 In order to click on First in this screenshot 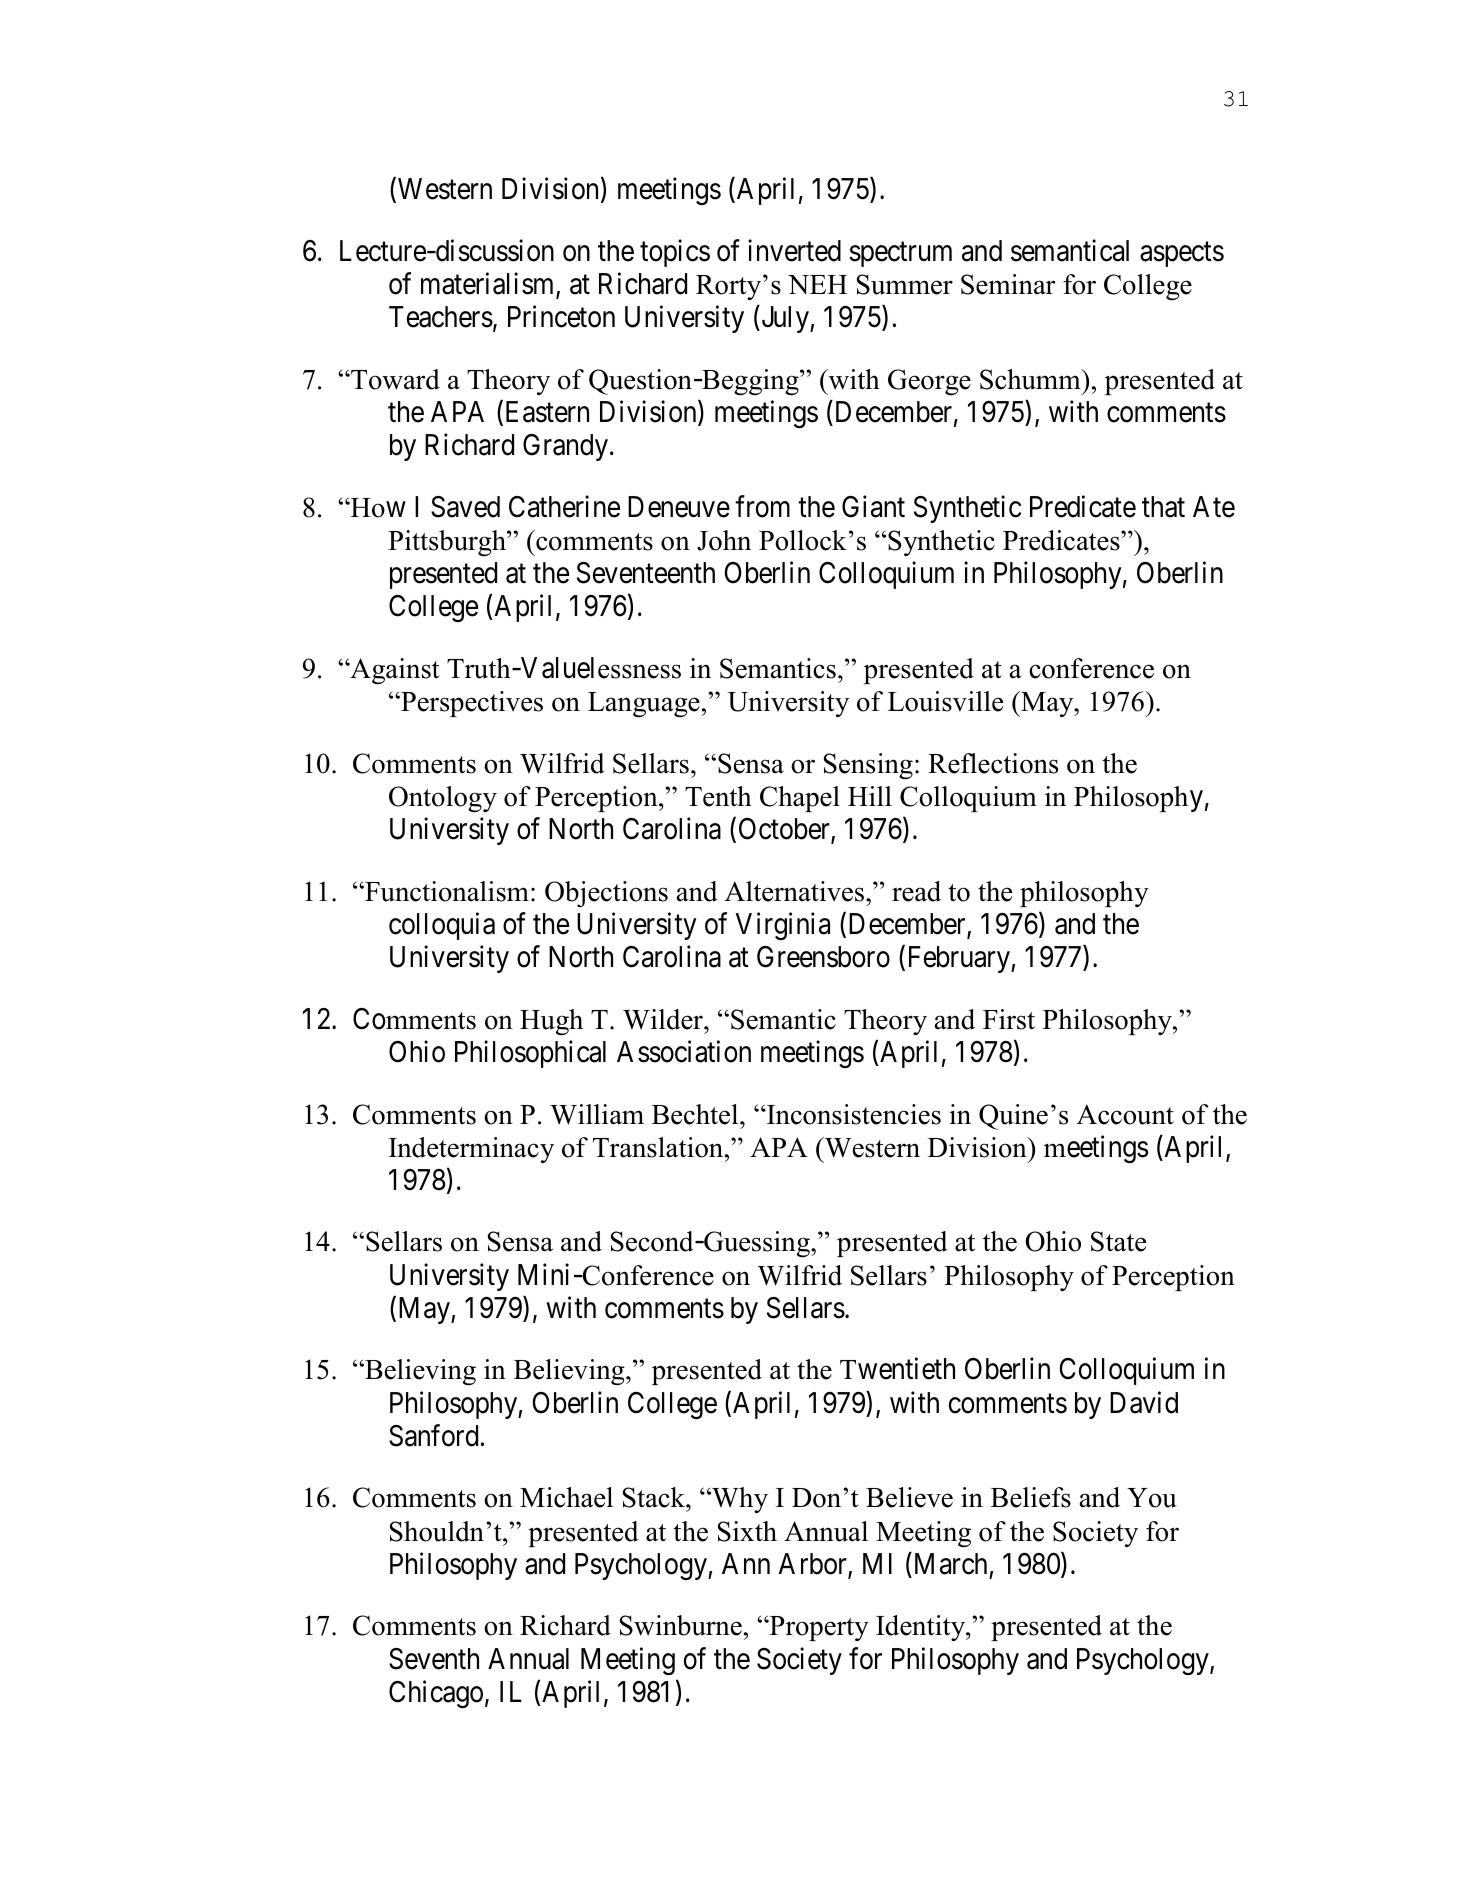, I will do `click(1009, 1019)`.
